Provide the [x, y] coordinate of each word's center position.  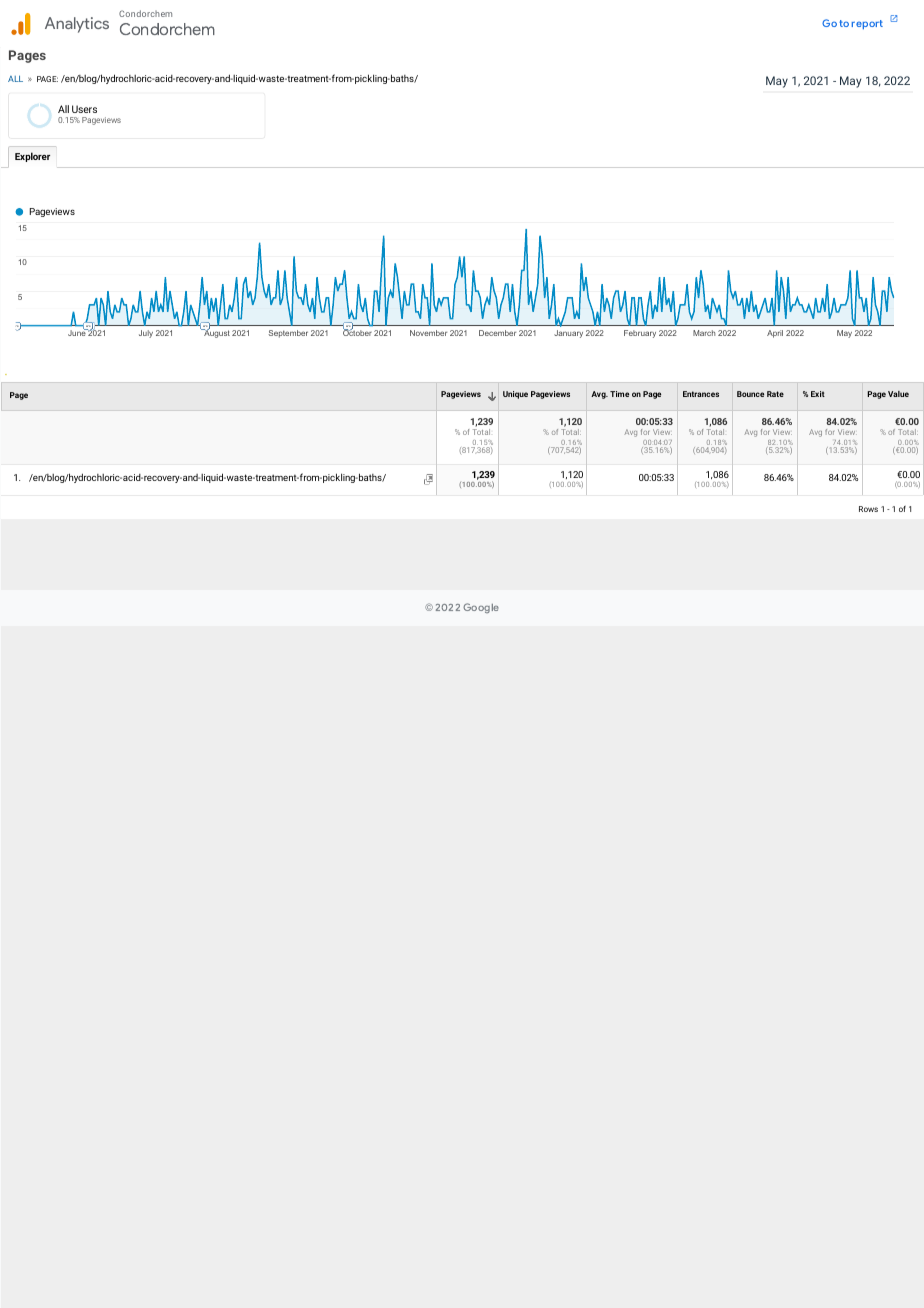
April [775, 334]
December [497, 333]
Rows [868, 509]
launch [893, 18]
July [146, 334]
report [867, 24]
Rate [775, 394]
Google [481, 608]
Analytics [77, 25]
